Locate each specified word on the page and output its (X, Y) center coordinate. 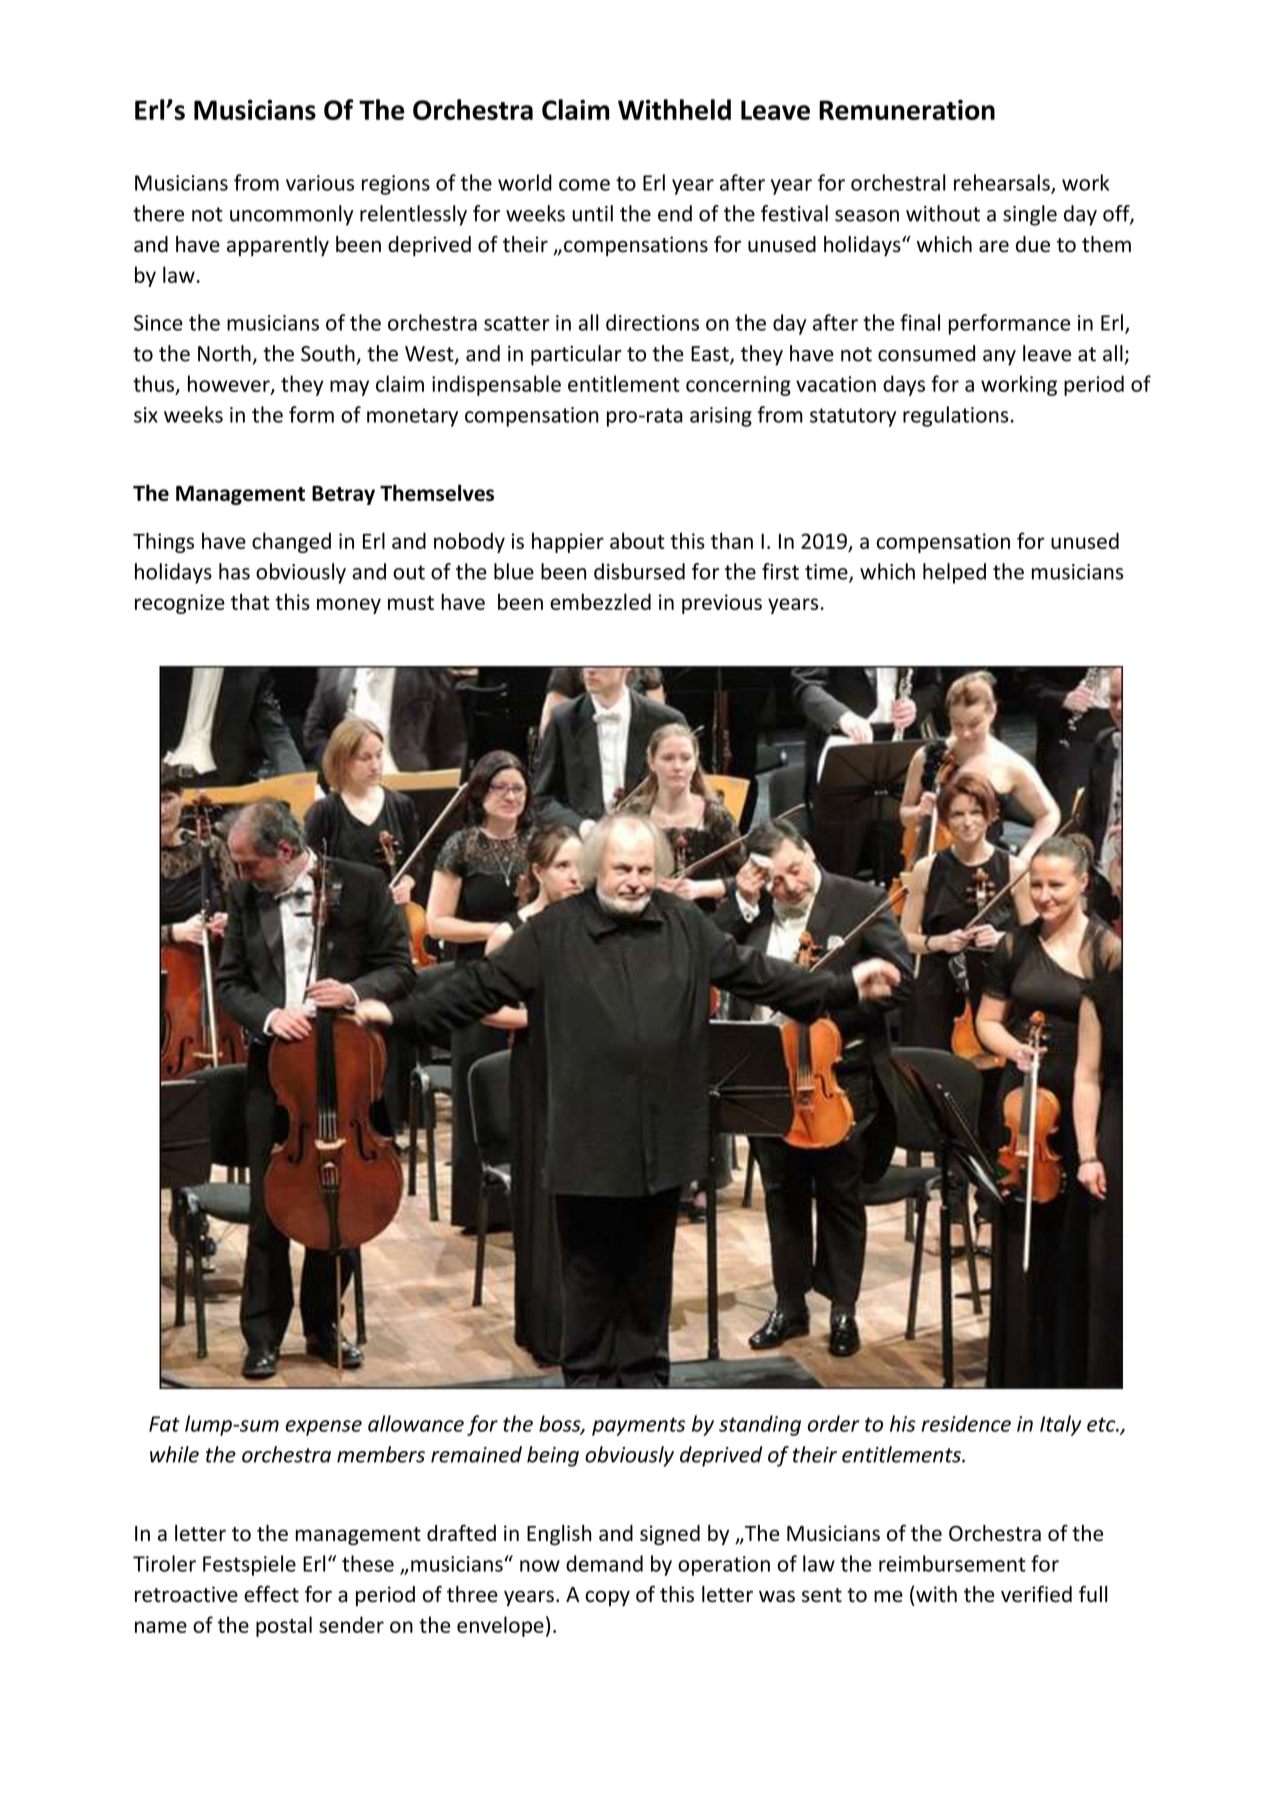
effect (271, 1594)
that (250, 601)
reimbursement (952, 1563)
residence (966, 1423)
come (584, 185)
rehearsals (1003, 183)
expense (324, 1428)
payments (638, 1426)
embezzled (600, 601)
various (320, 183)
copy (607, 1598)
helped (954, 573)
